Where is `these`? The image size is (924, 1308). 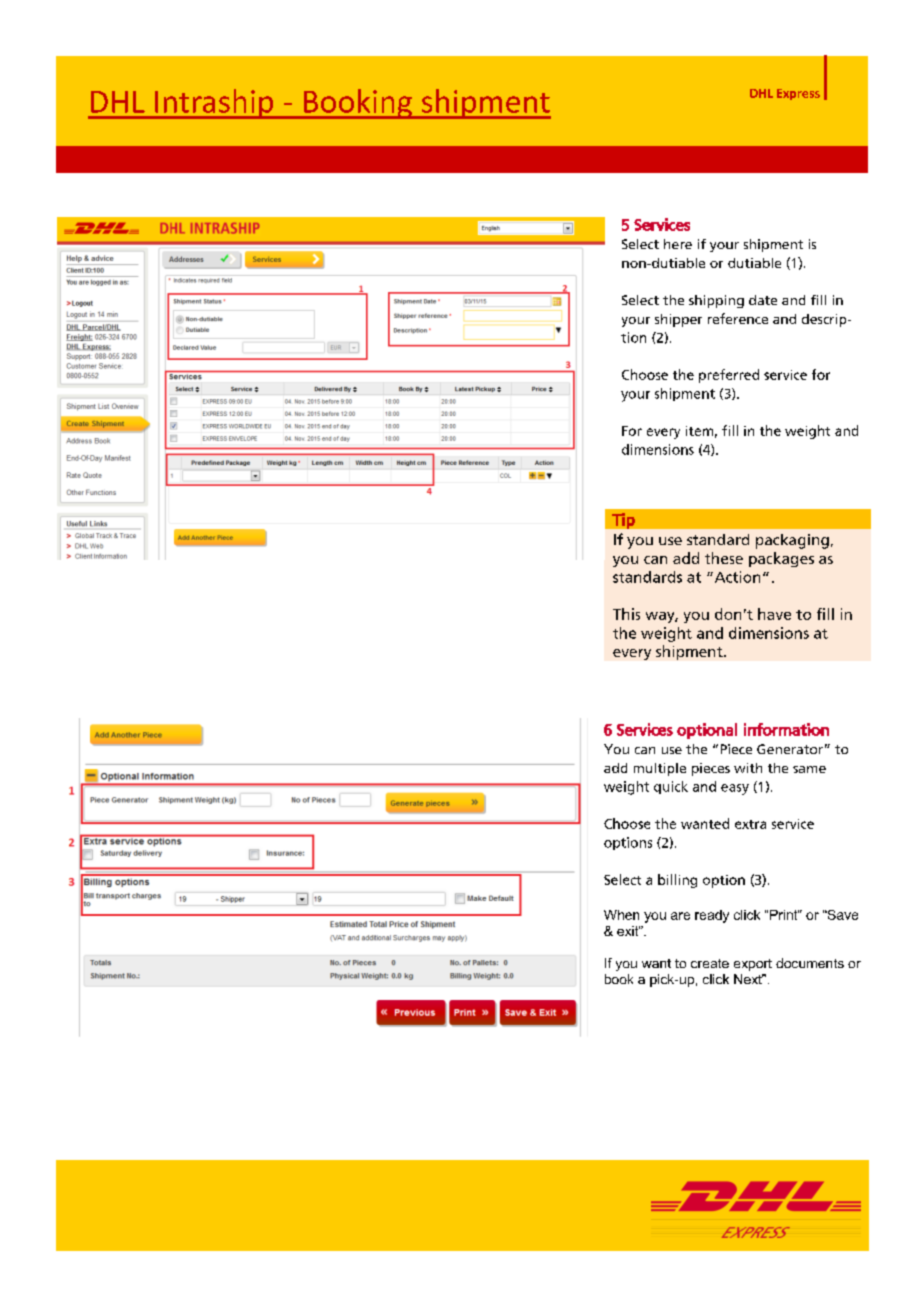
these is located at coordinates (724, 558).
